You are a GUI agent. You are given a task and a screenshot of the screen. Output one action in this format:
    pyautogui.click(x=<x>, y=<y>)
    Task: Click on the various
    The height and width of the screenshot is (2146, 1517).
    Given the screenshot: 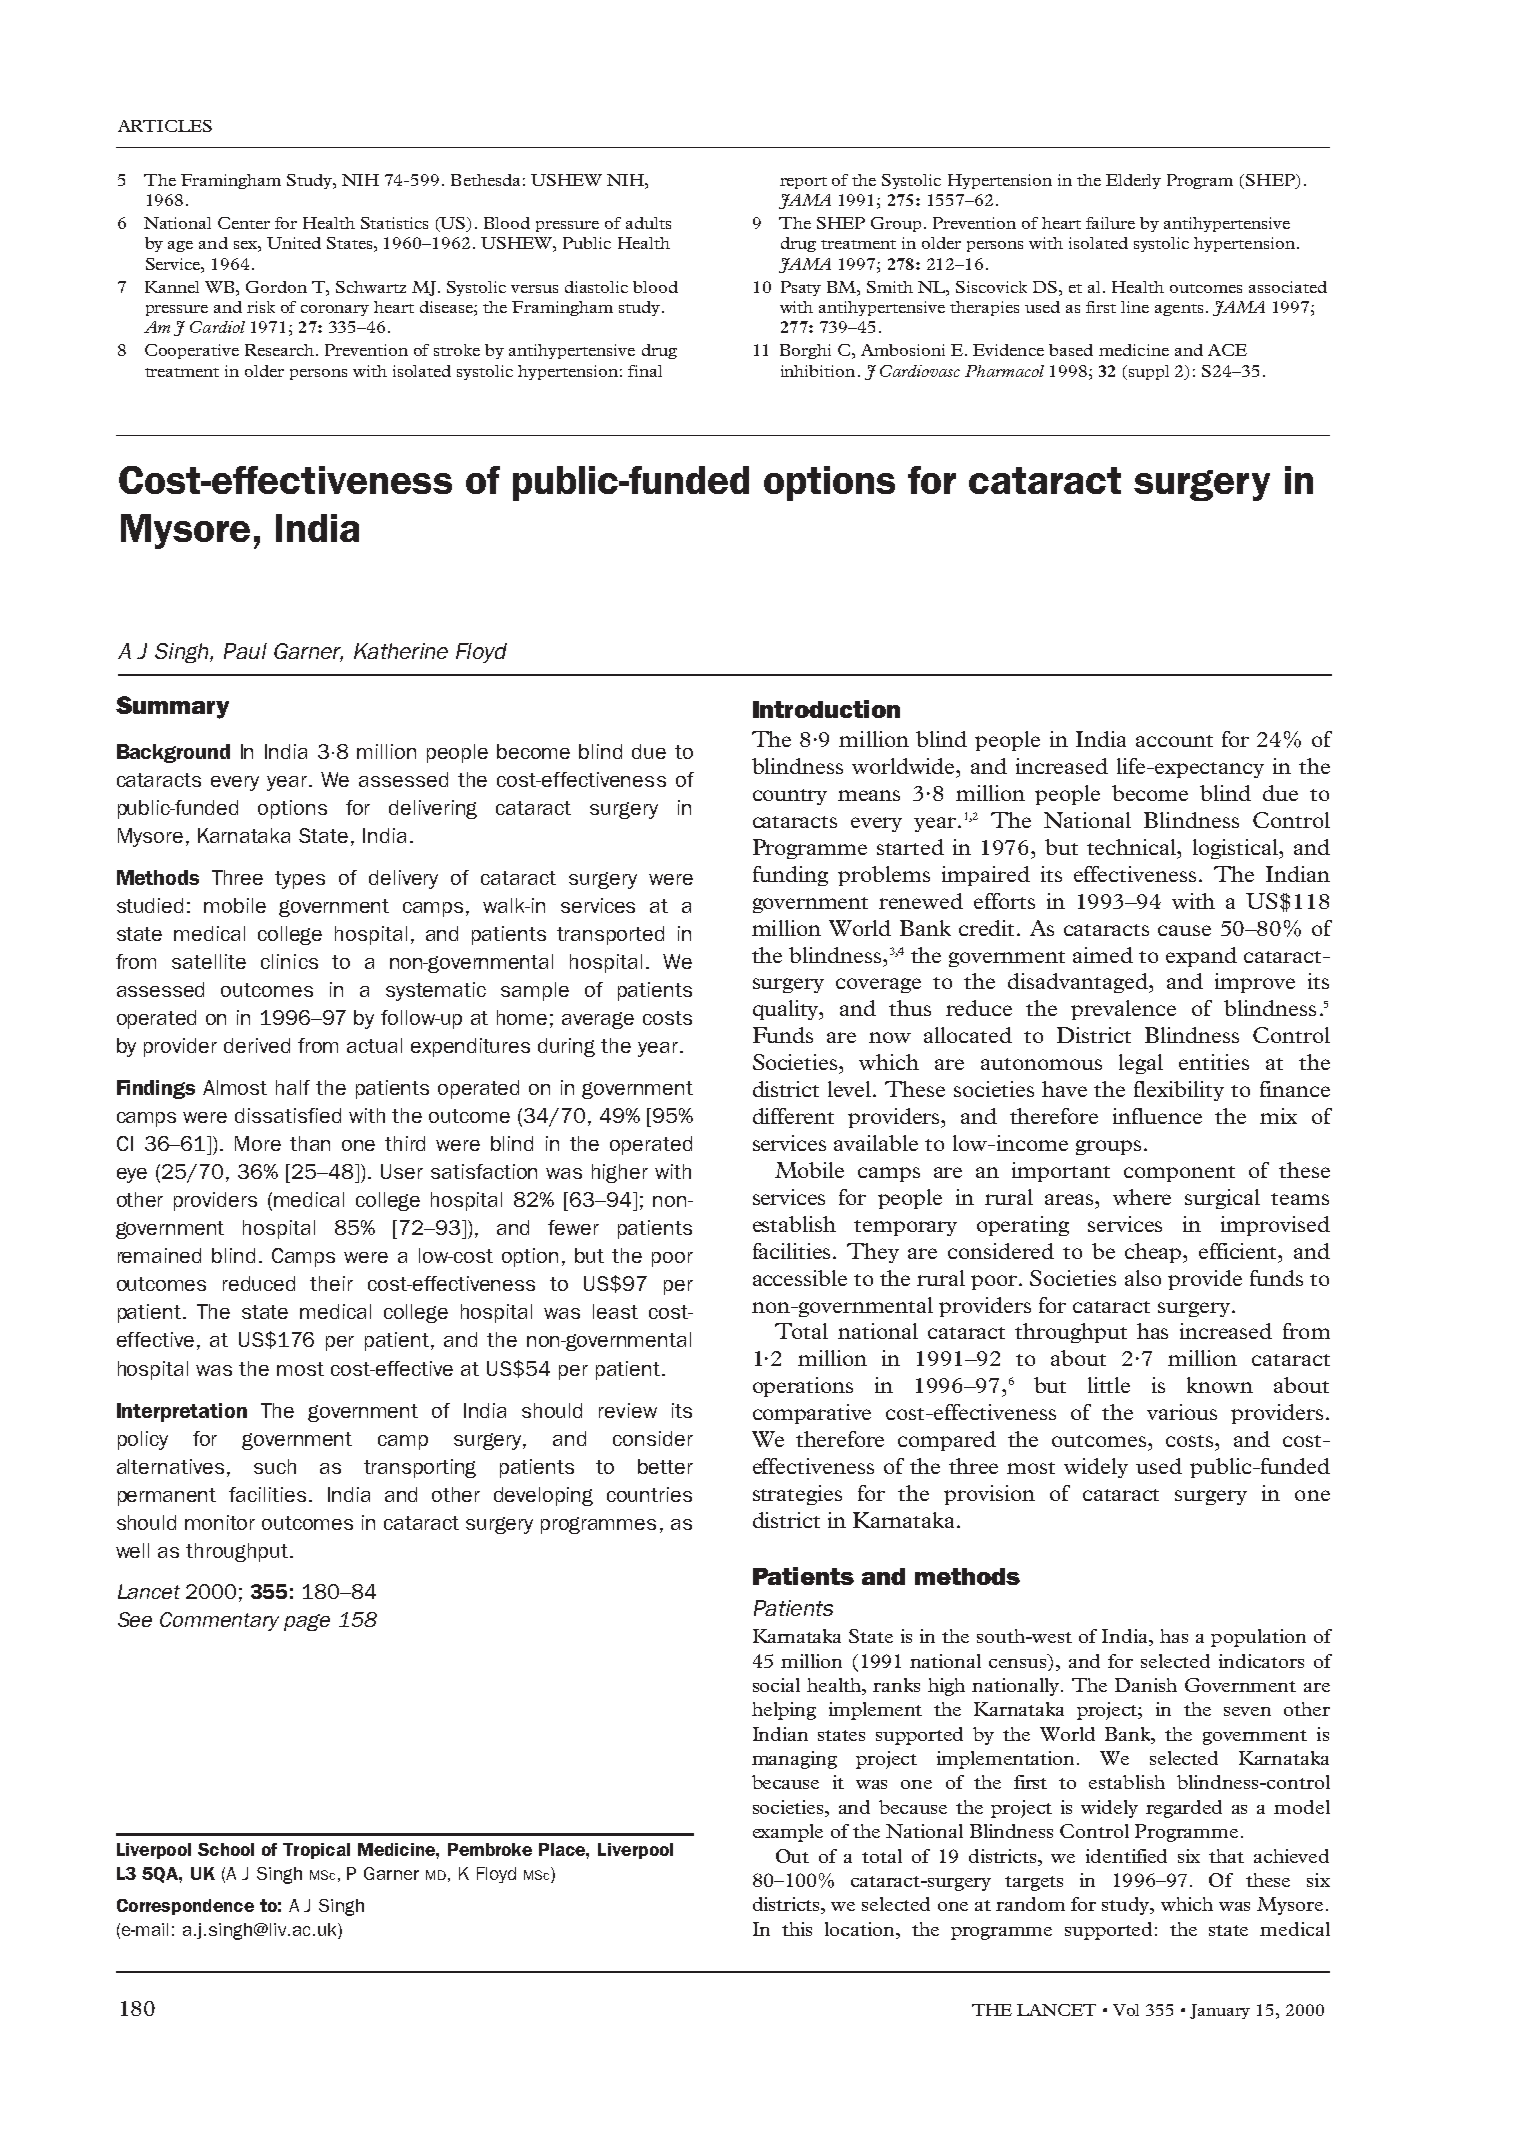 What is the action you would take?
    pyautogui.click(x=1182, y=1412)
